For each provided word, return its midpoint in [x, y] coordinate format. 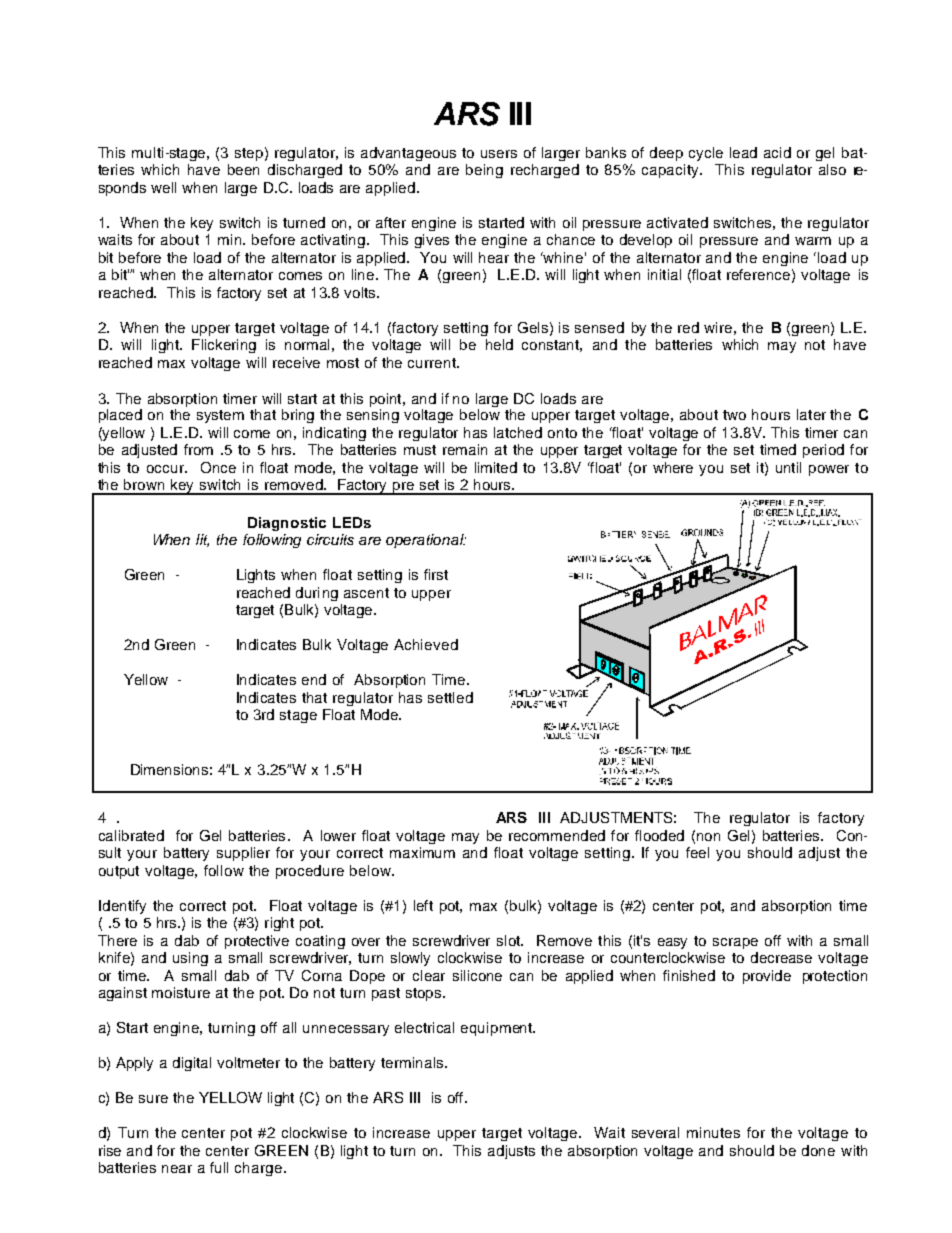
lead [743, 152]
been [243, 169]
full [219, 1167]
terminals [413, 1062]
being [484, 171]
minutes [713, 1132]
